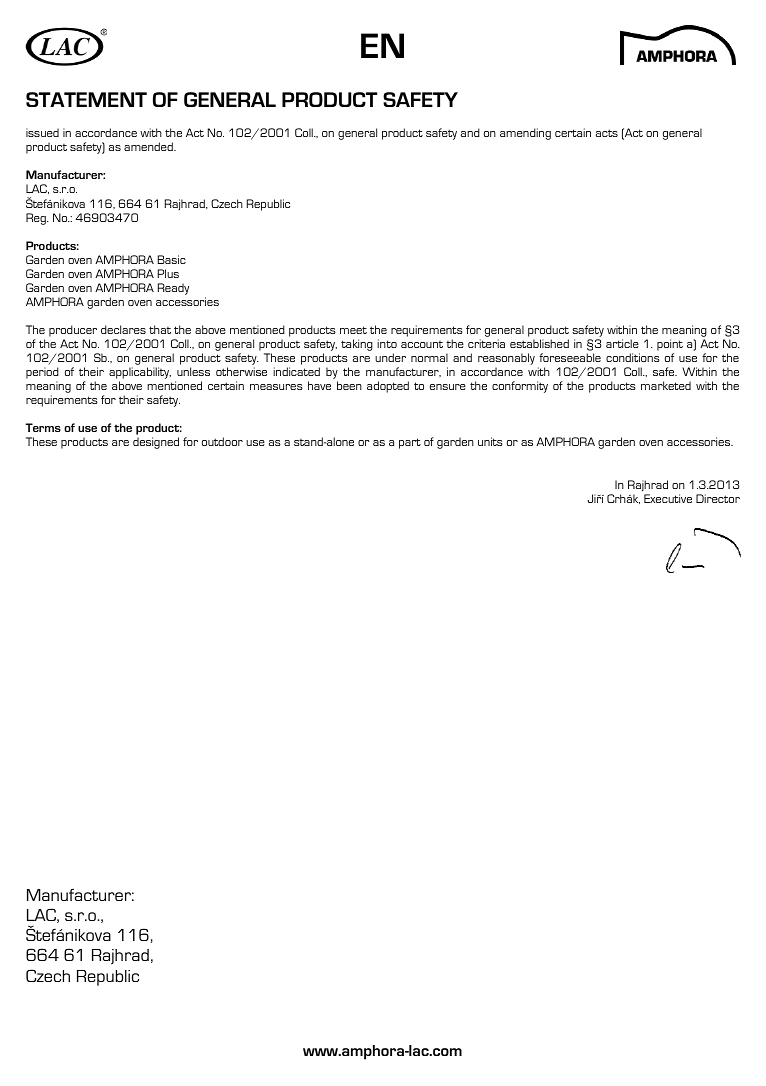  What do you see at coordinates (86, 99) in the screenshot?
I see `STATEMENT` at bounding box center [86, 99].
